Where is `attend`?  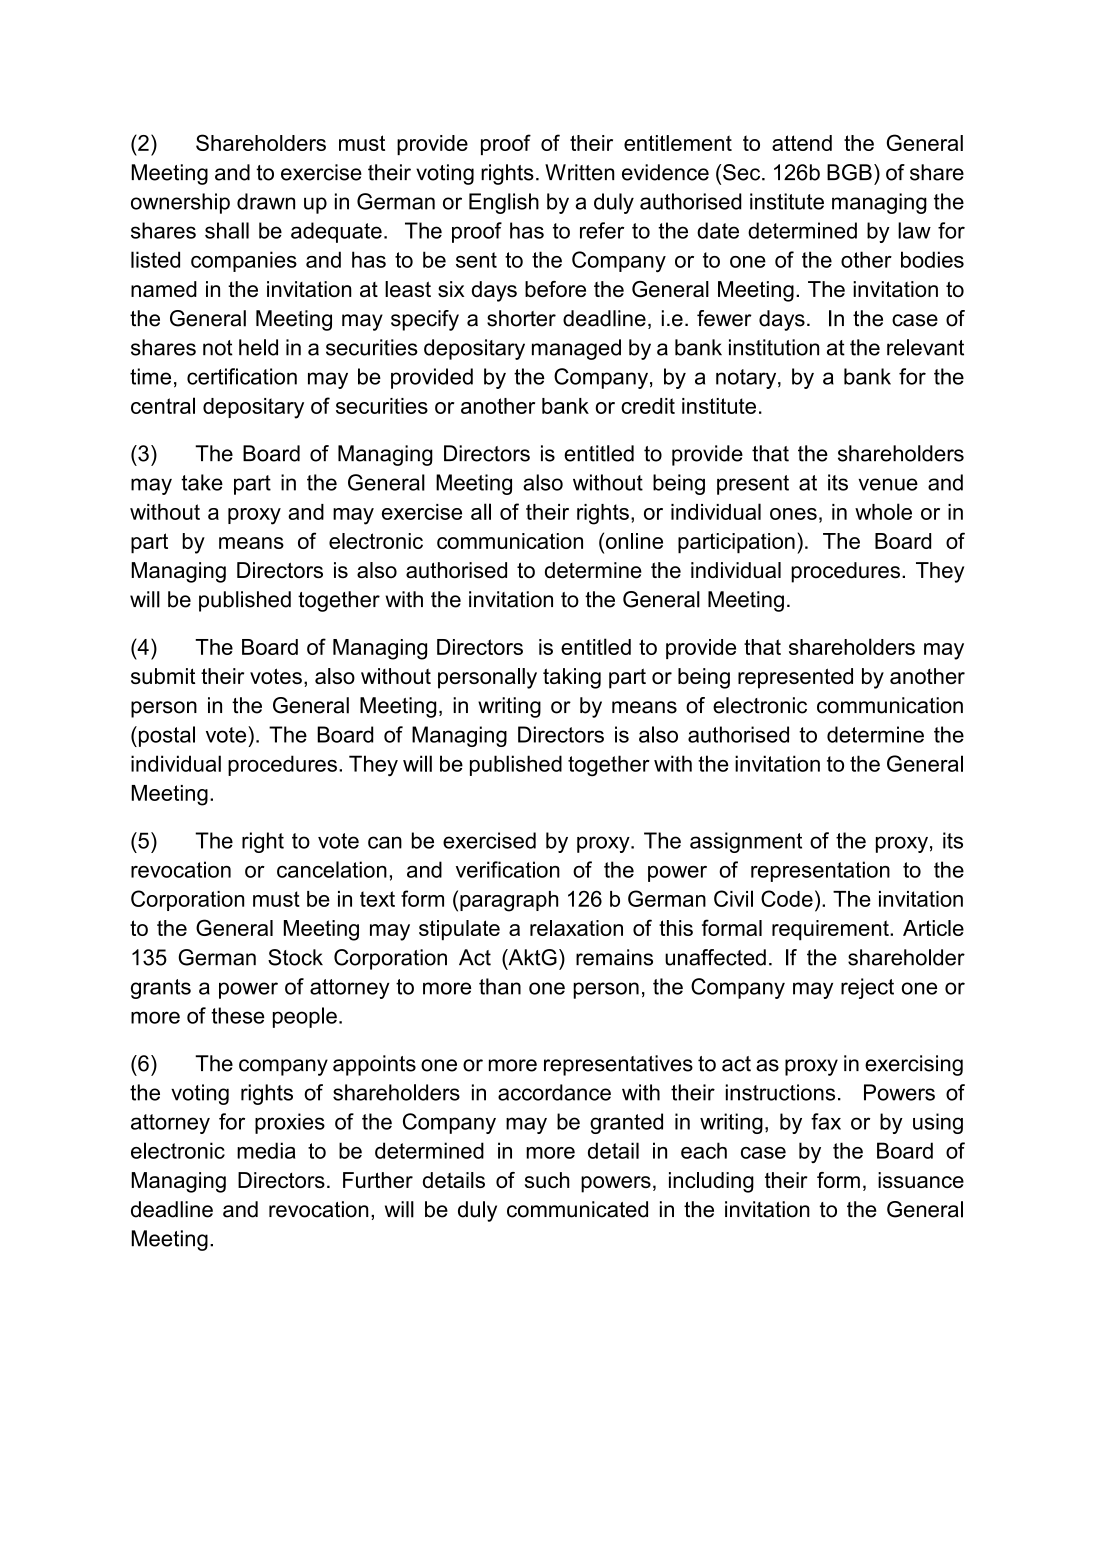 attend is located at coordinates (802, 143).
